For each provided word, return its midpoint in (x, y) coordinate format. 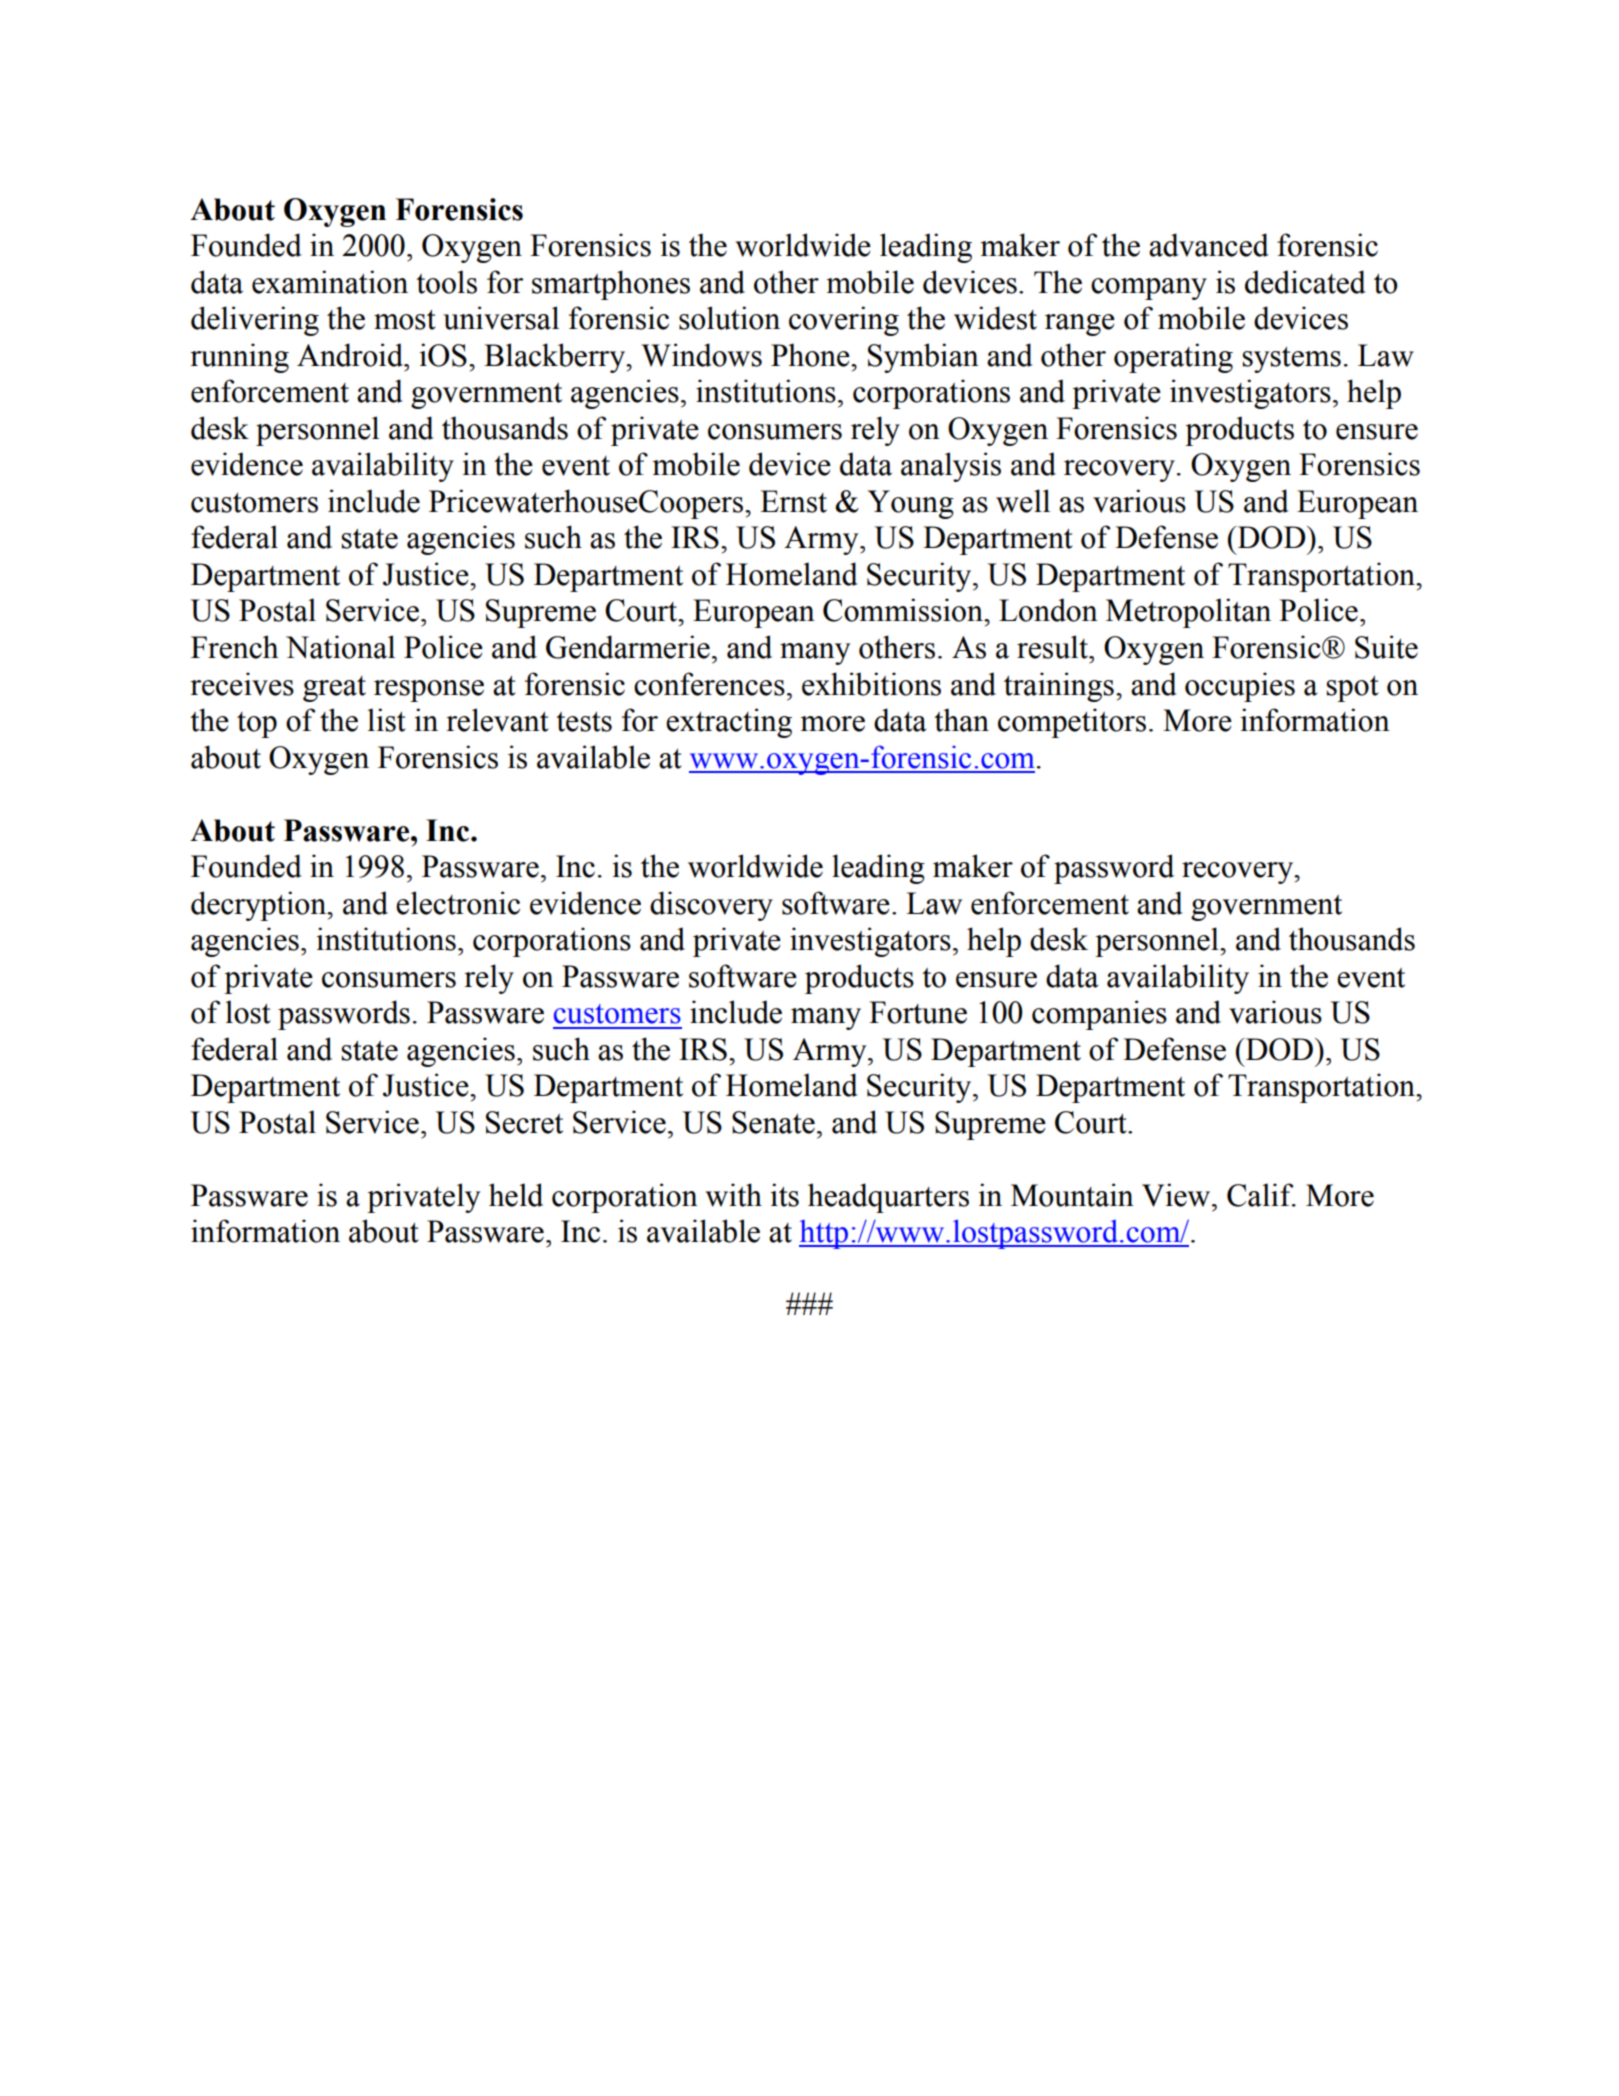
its (784, 1195)
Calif (1261, 1195)
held (516, 1195)
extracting (729, 723)
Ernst (793, 501)
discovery (711, 906)
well (1023, 501)
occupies (1240, 687)
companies (1099, 1015)
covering (844, 321)
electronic (458, 903)
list (386, 720)
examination (330, 282)
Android (351, 355)
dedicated (1305, 282)
